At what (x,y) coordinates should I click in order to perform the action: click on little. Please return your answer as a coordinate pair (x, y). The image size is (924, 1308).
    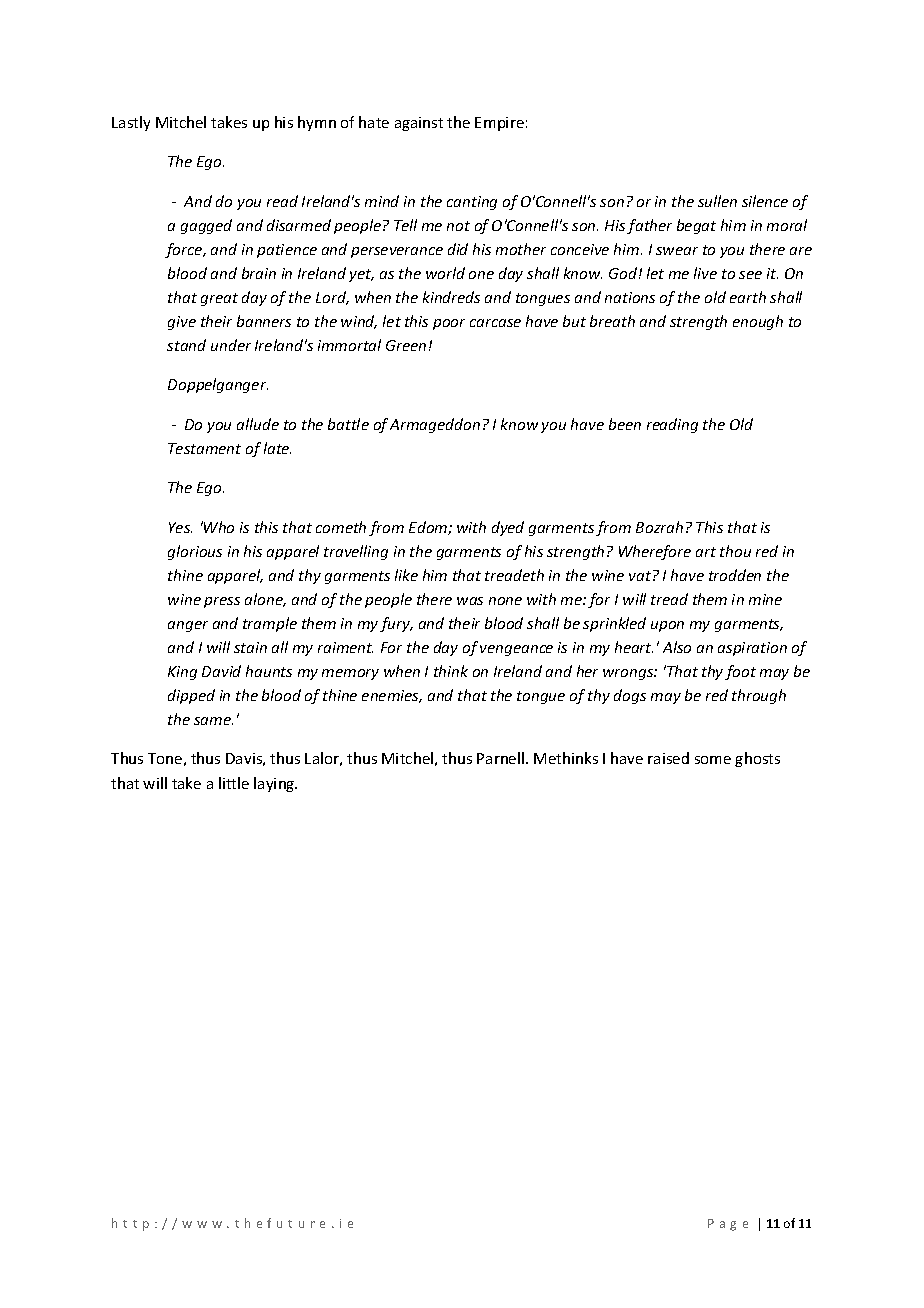
    Looking at the image, I should click on (234, 783).
